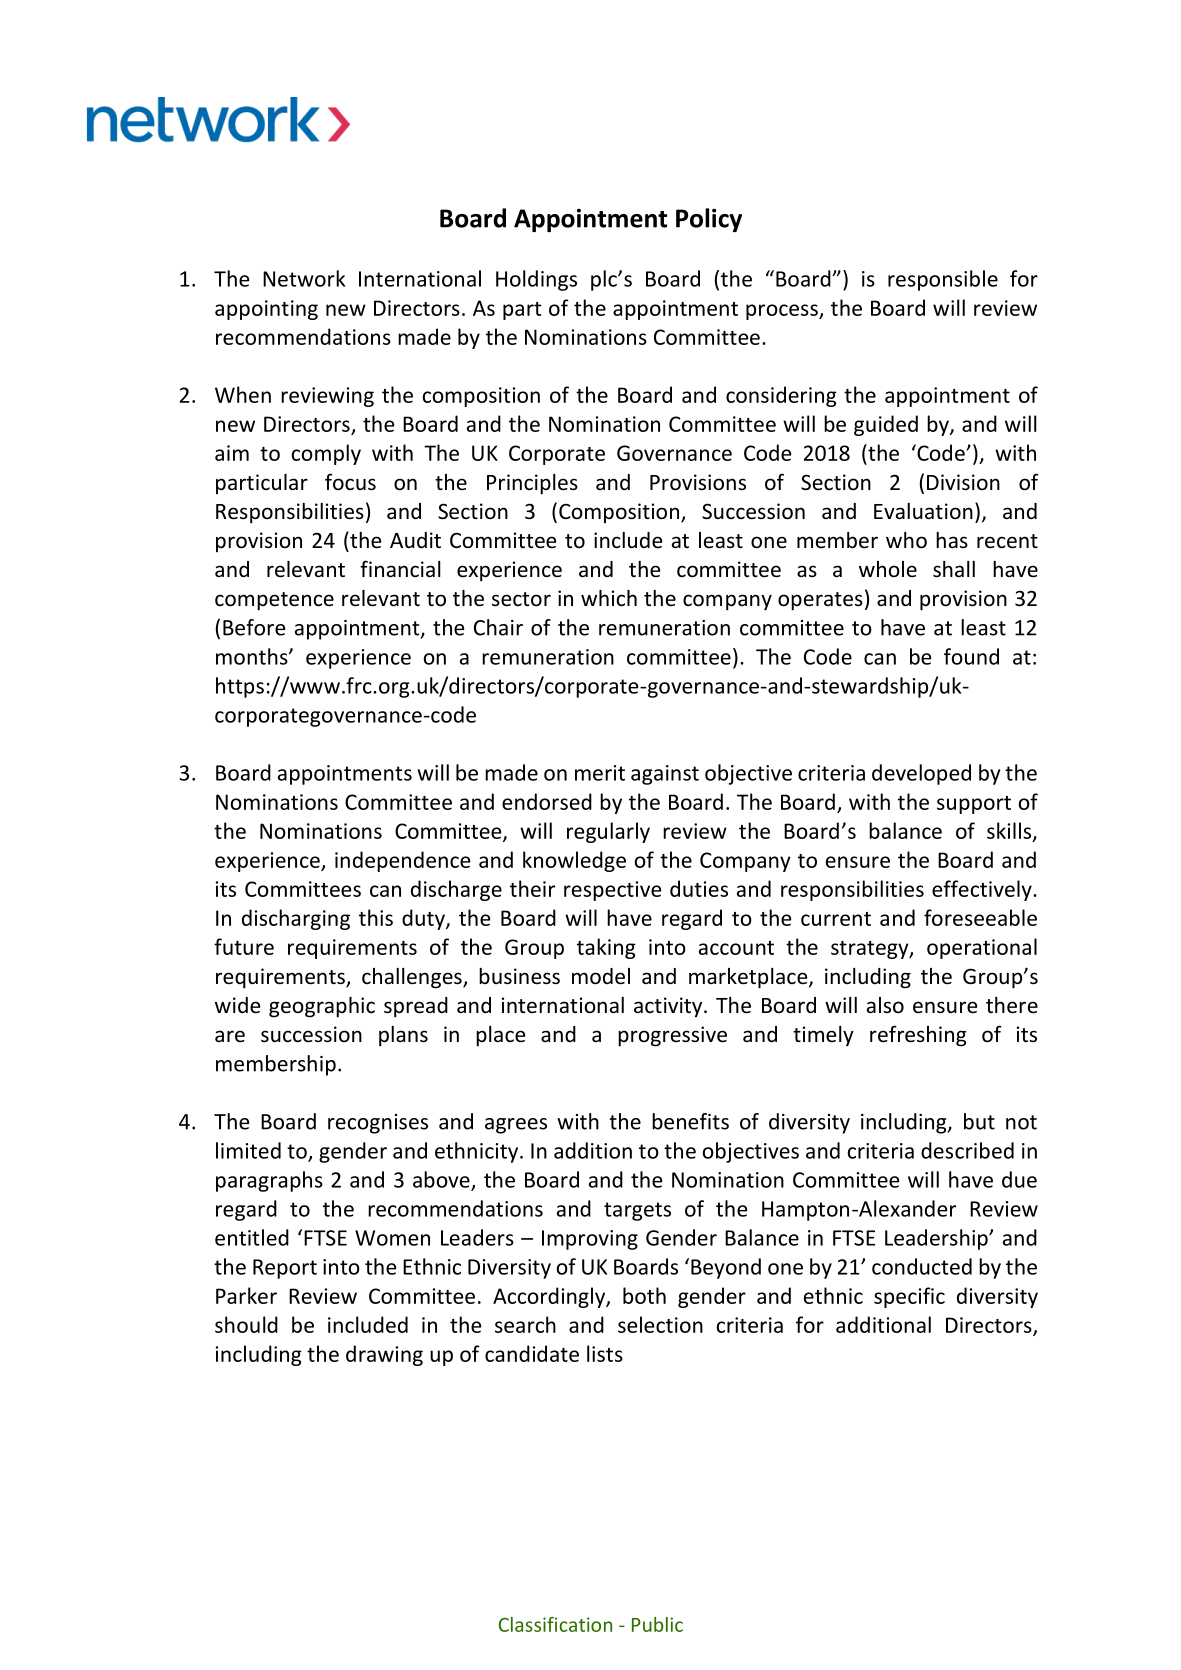  What do you see at coordinates (922, 1266) in the document?
I see `conducted` at bounding box center [922, 1266].
